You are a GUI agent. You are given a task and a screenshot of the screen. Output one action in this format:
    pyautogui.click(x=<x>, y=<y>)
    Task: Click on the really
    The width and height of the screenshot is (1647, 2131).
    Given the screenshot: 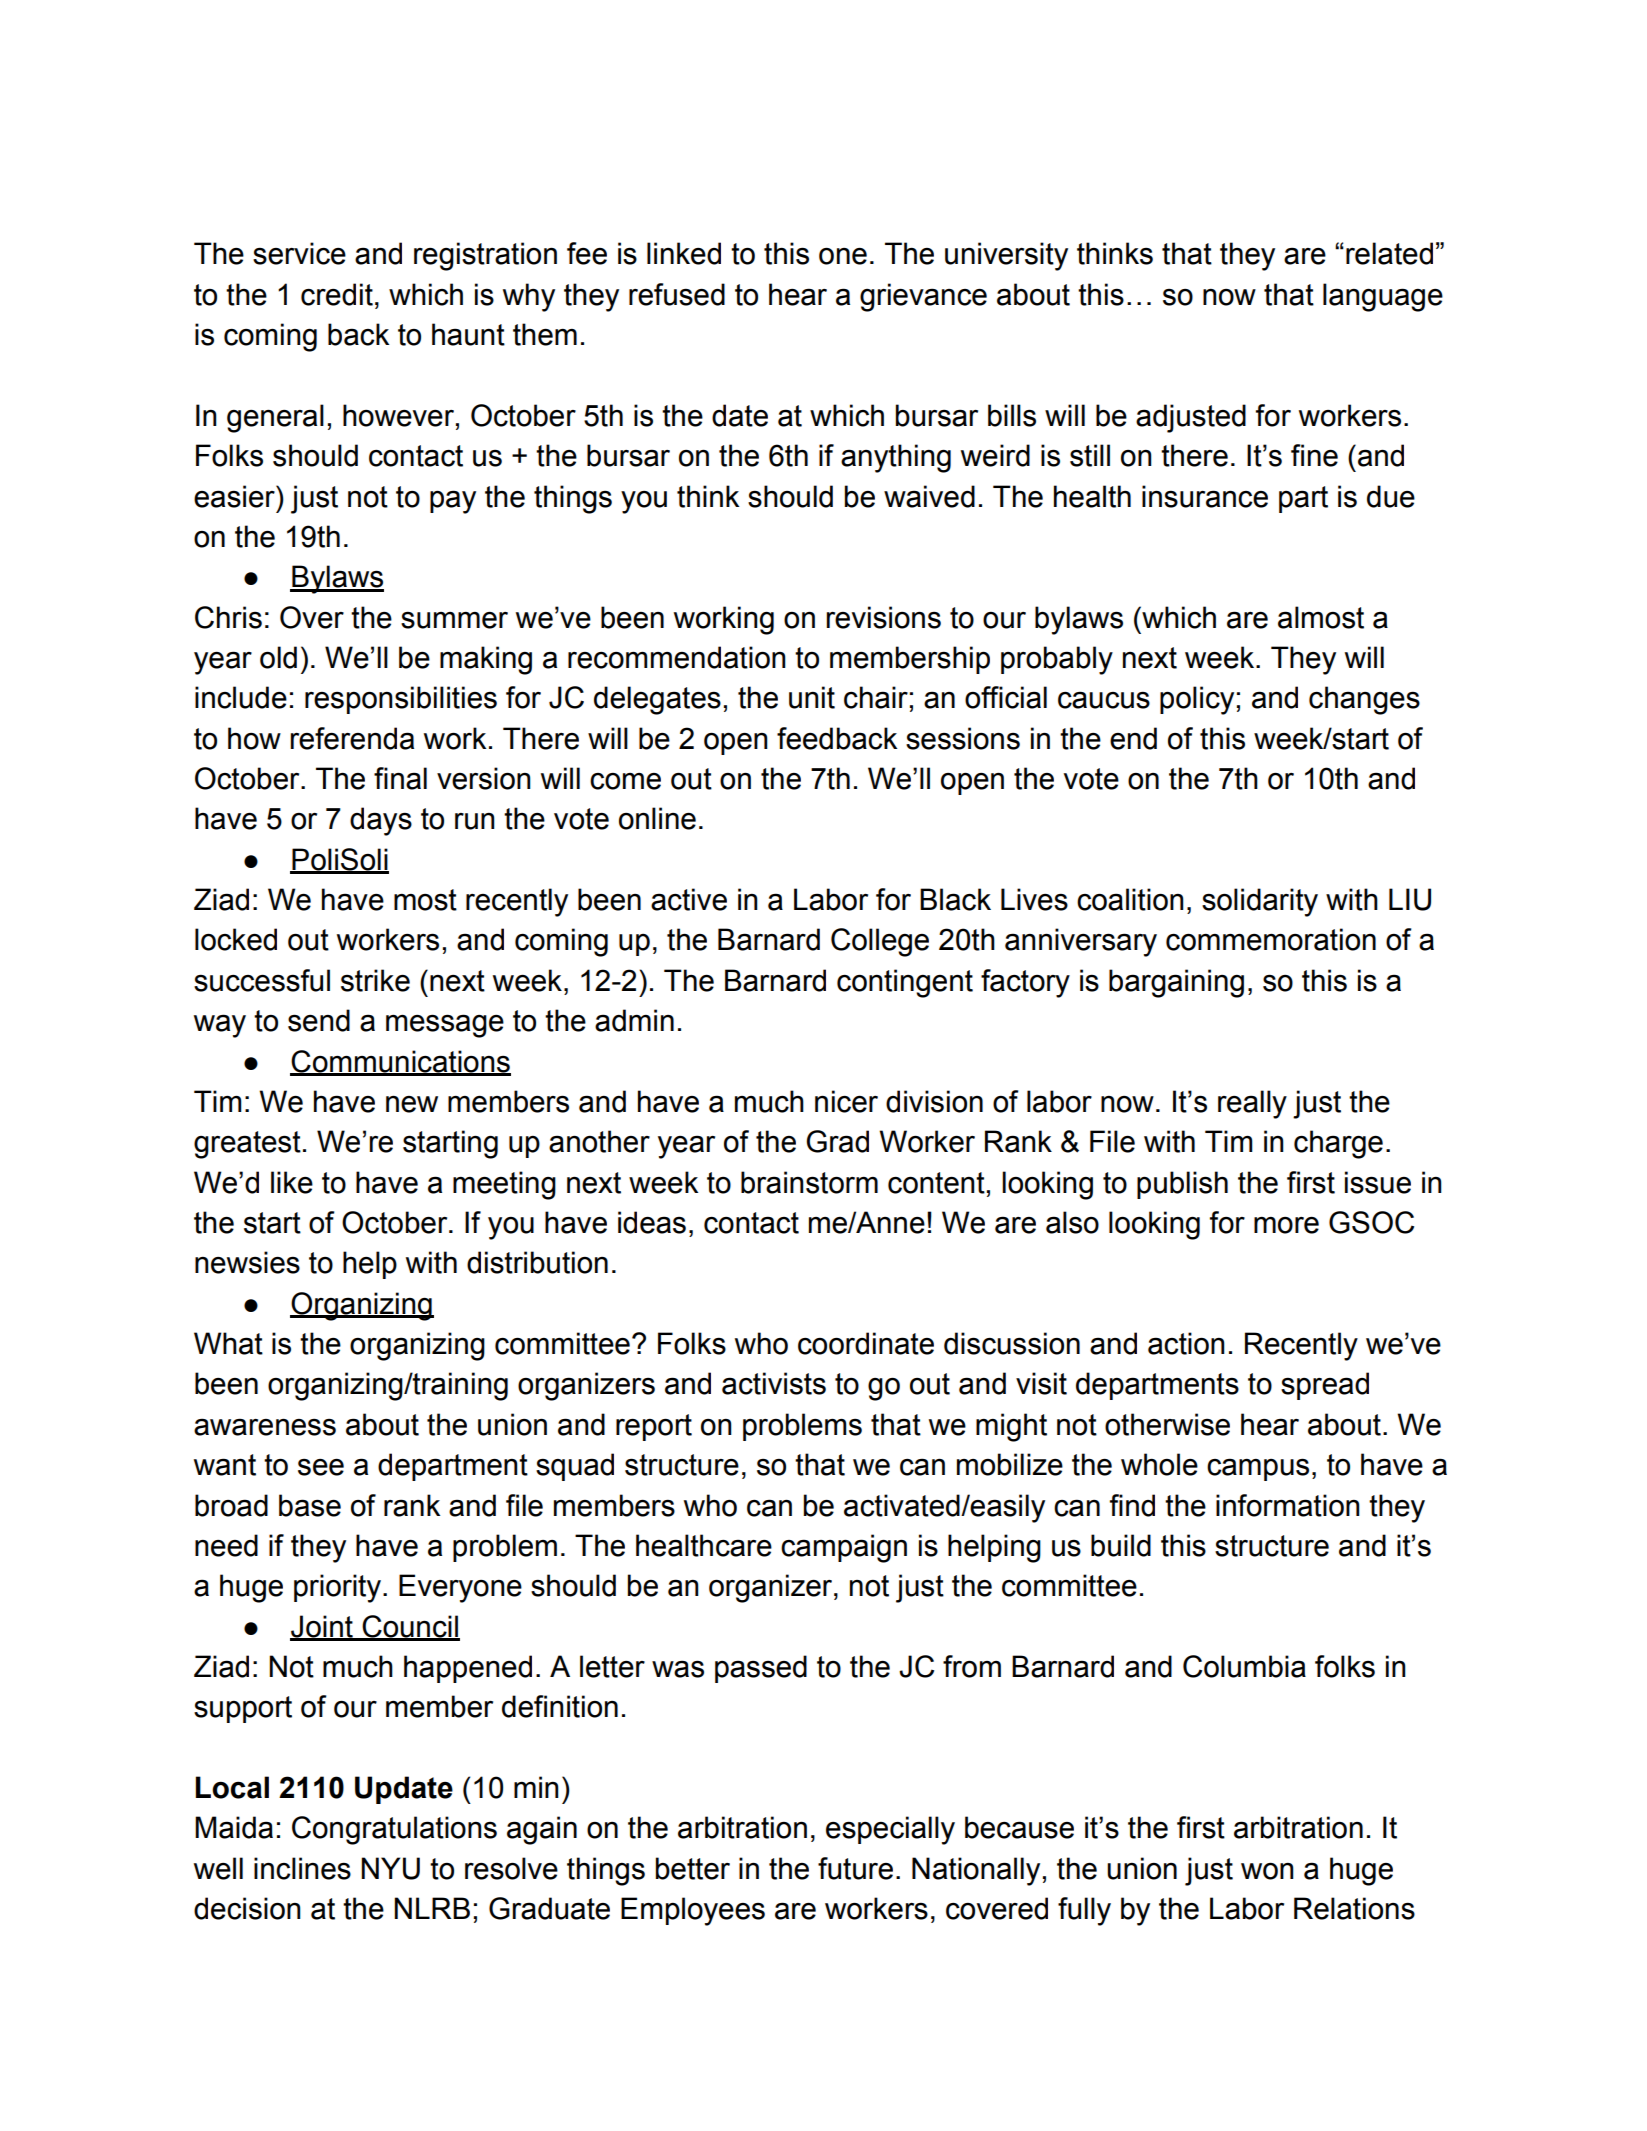 What is the action you would take?
    pyautogui.click(x=1252, y=1104)
